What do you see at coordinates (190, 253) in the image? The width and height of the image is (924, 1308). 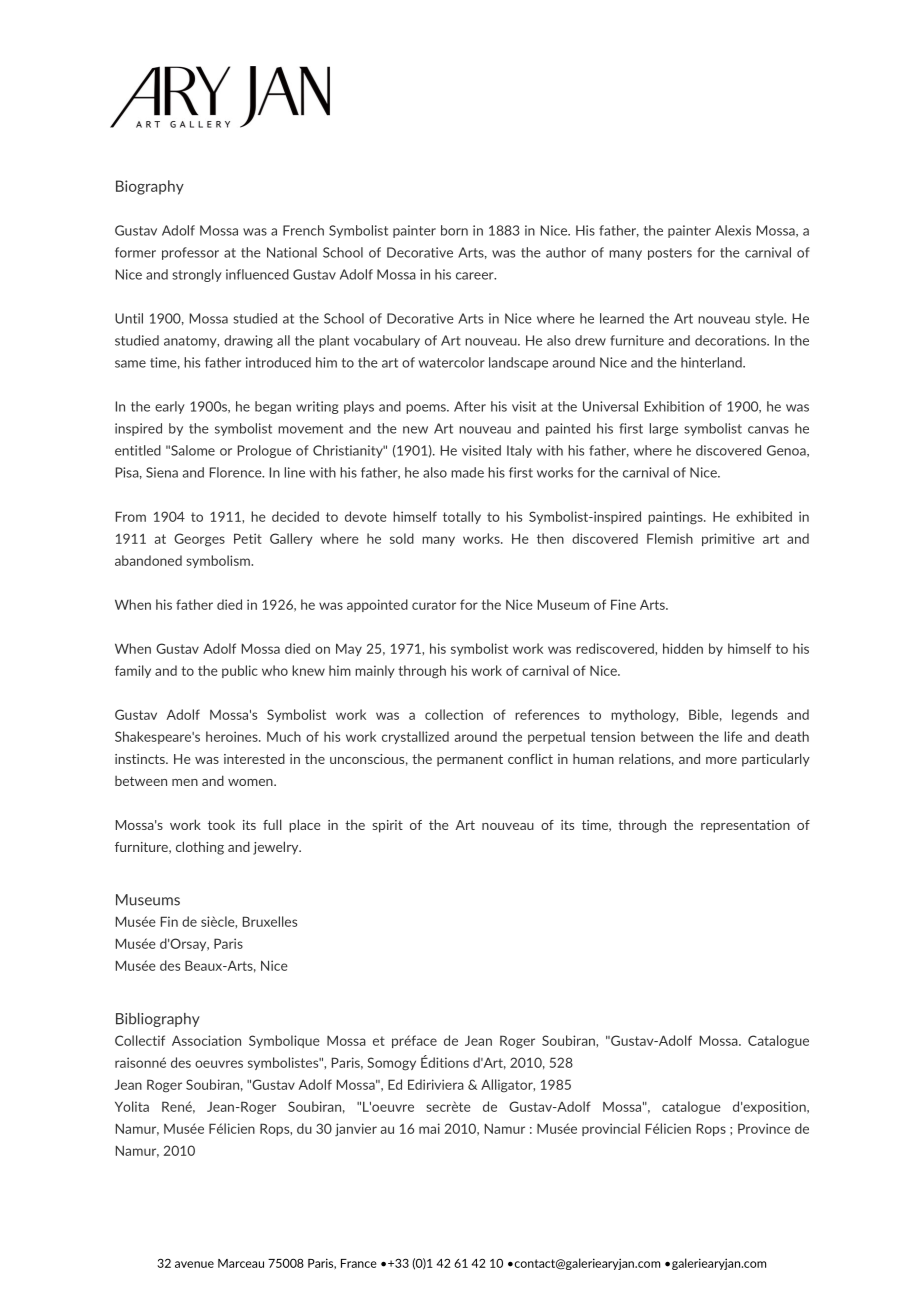 I see `professor` at bounding box center [190, 253].
